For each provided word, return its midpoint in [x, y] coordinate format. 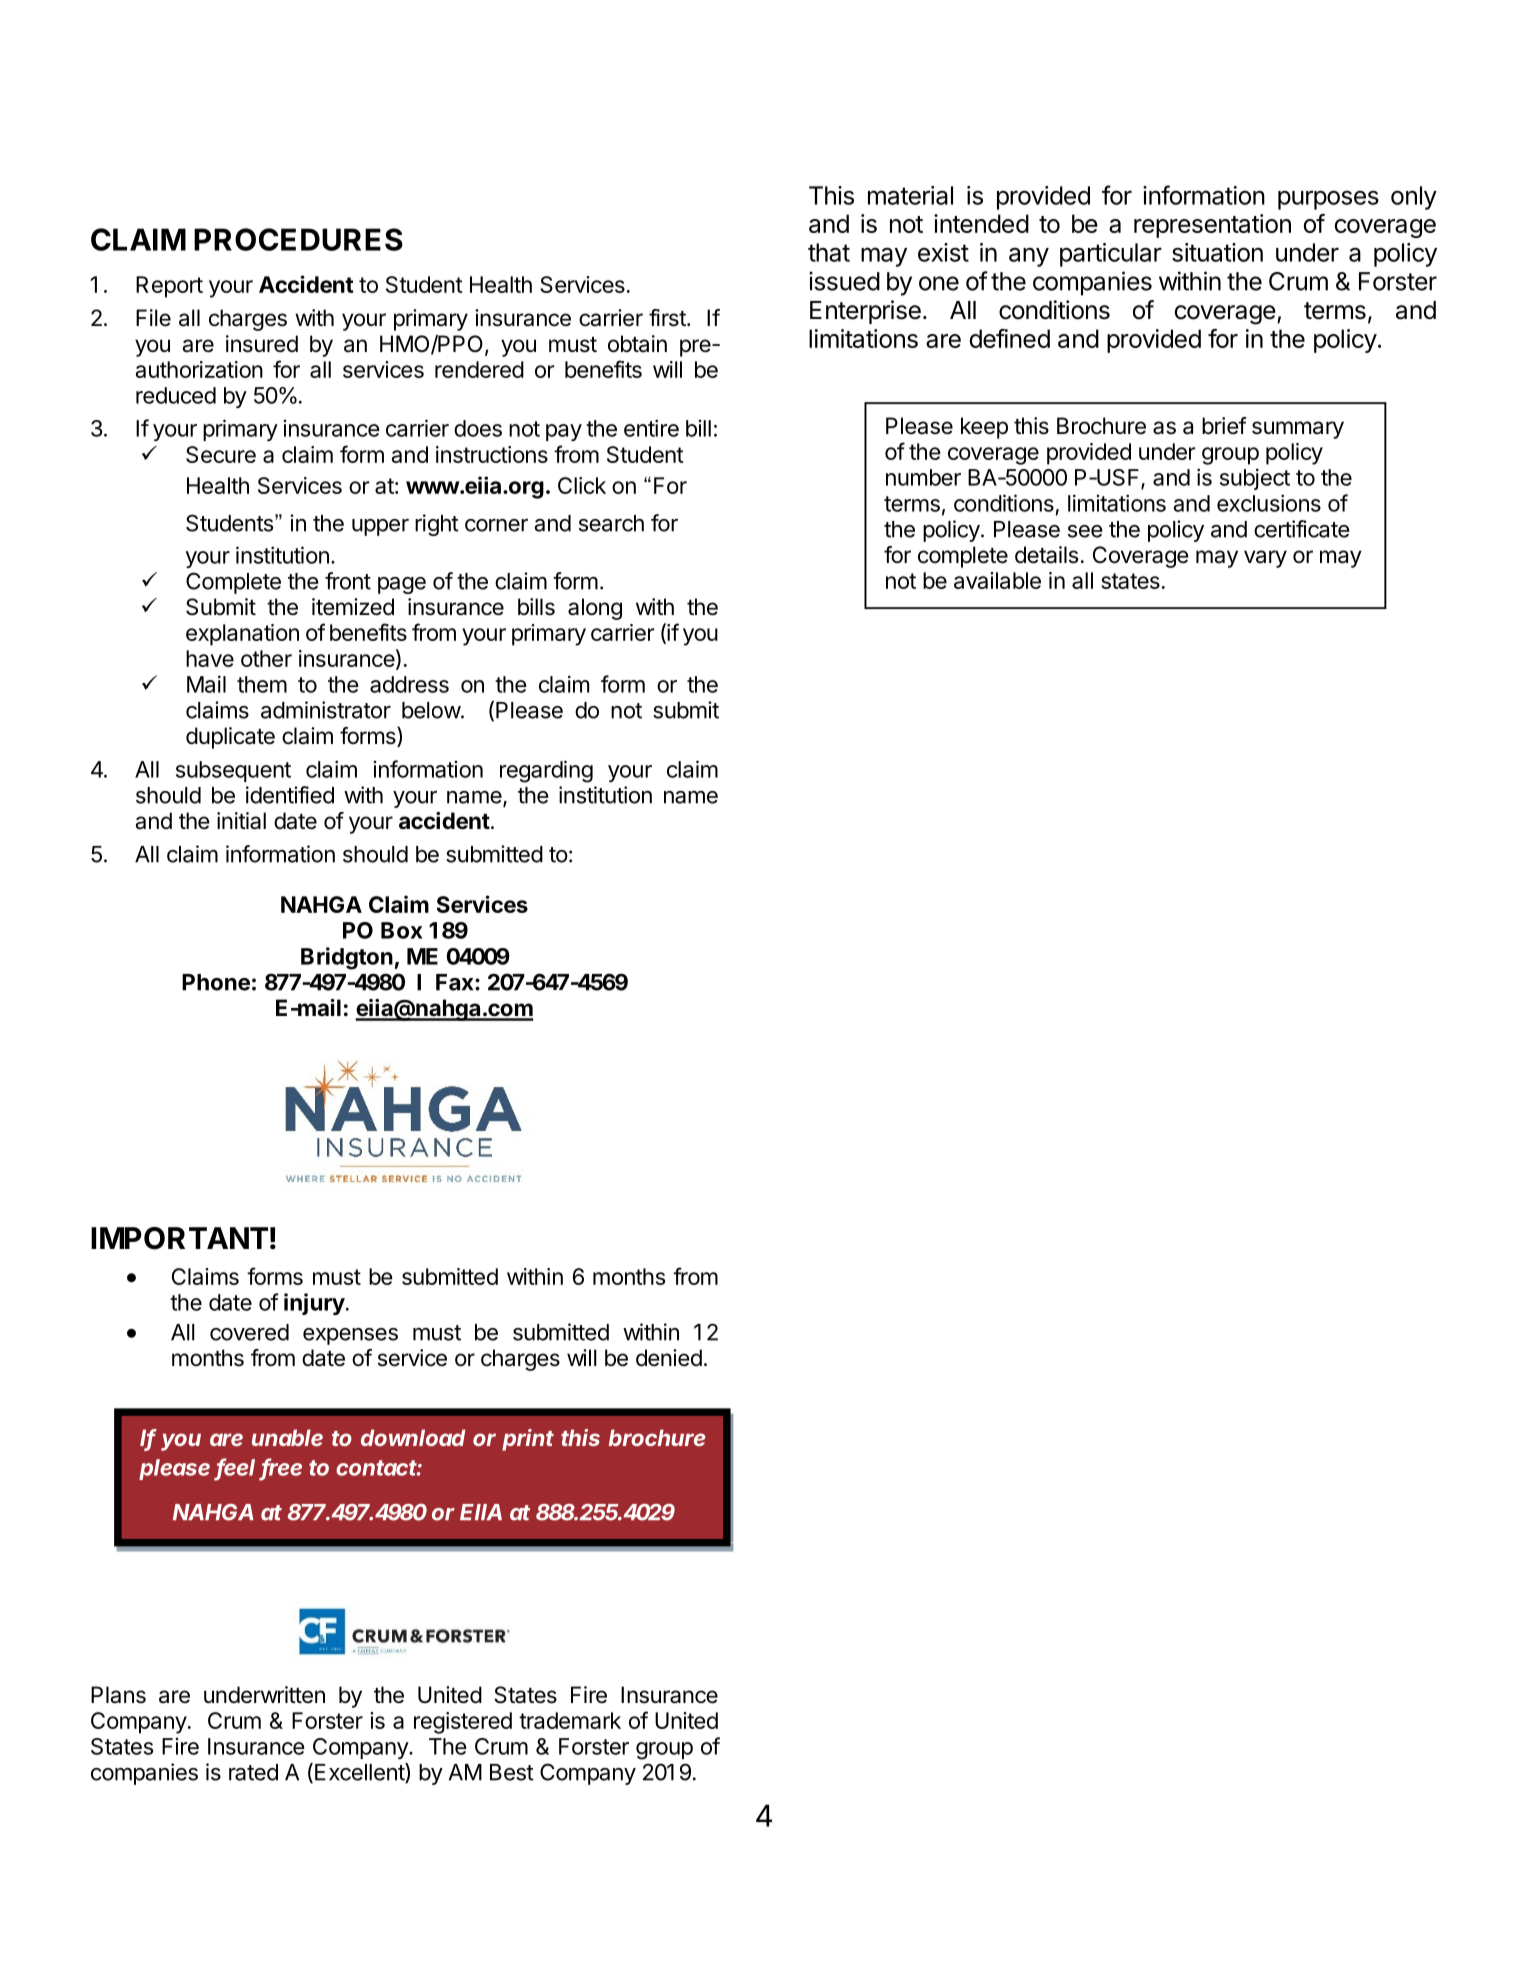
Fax [456, 982]
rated [253, 1772]
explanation [242, 635]
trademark [570, 1720]
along [595, 609]
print [528, 1440]
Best [512, 1772]
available [997, 580]
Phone [216, 982]
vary [1265, 559]
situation [1217, 252]
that [829, 252]
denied [669, 1358]
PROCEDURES [298, 239]
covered [249, 1332]
